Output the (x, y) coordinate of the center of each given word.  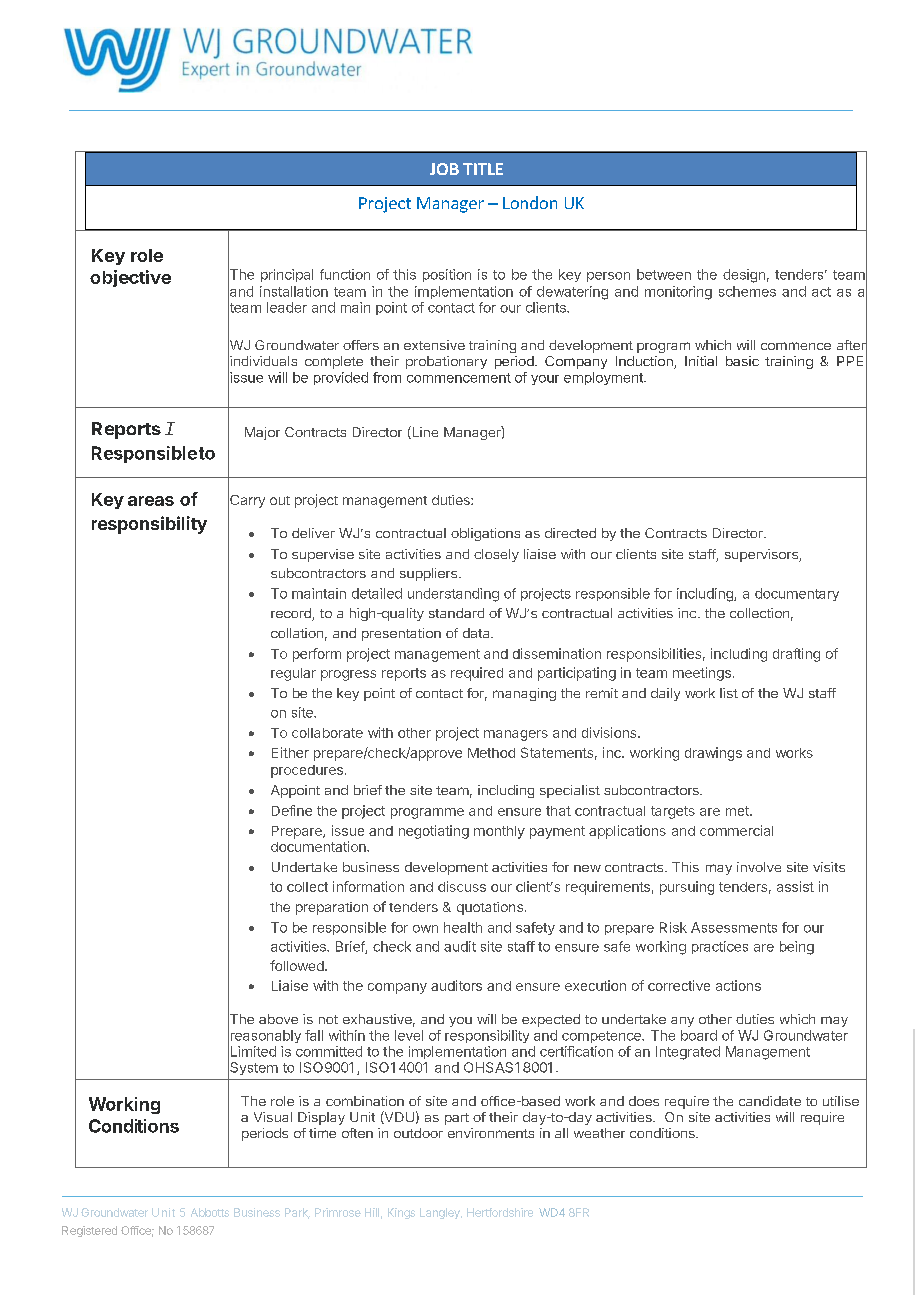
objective (130, 278)
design (744, 276)
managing (524, 694)
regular (293, 674)
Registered (89, 1231)
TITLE (483, 169)
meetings (702, 674)
